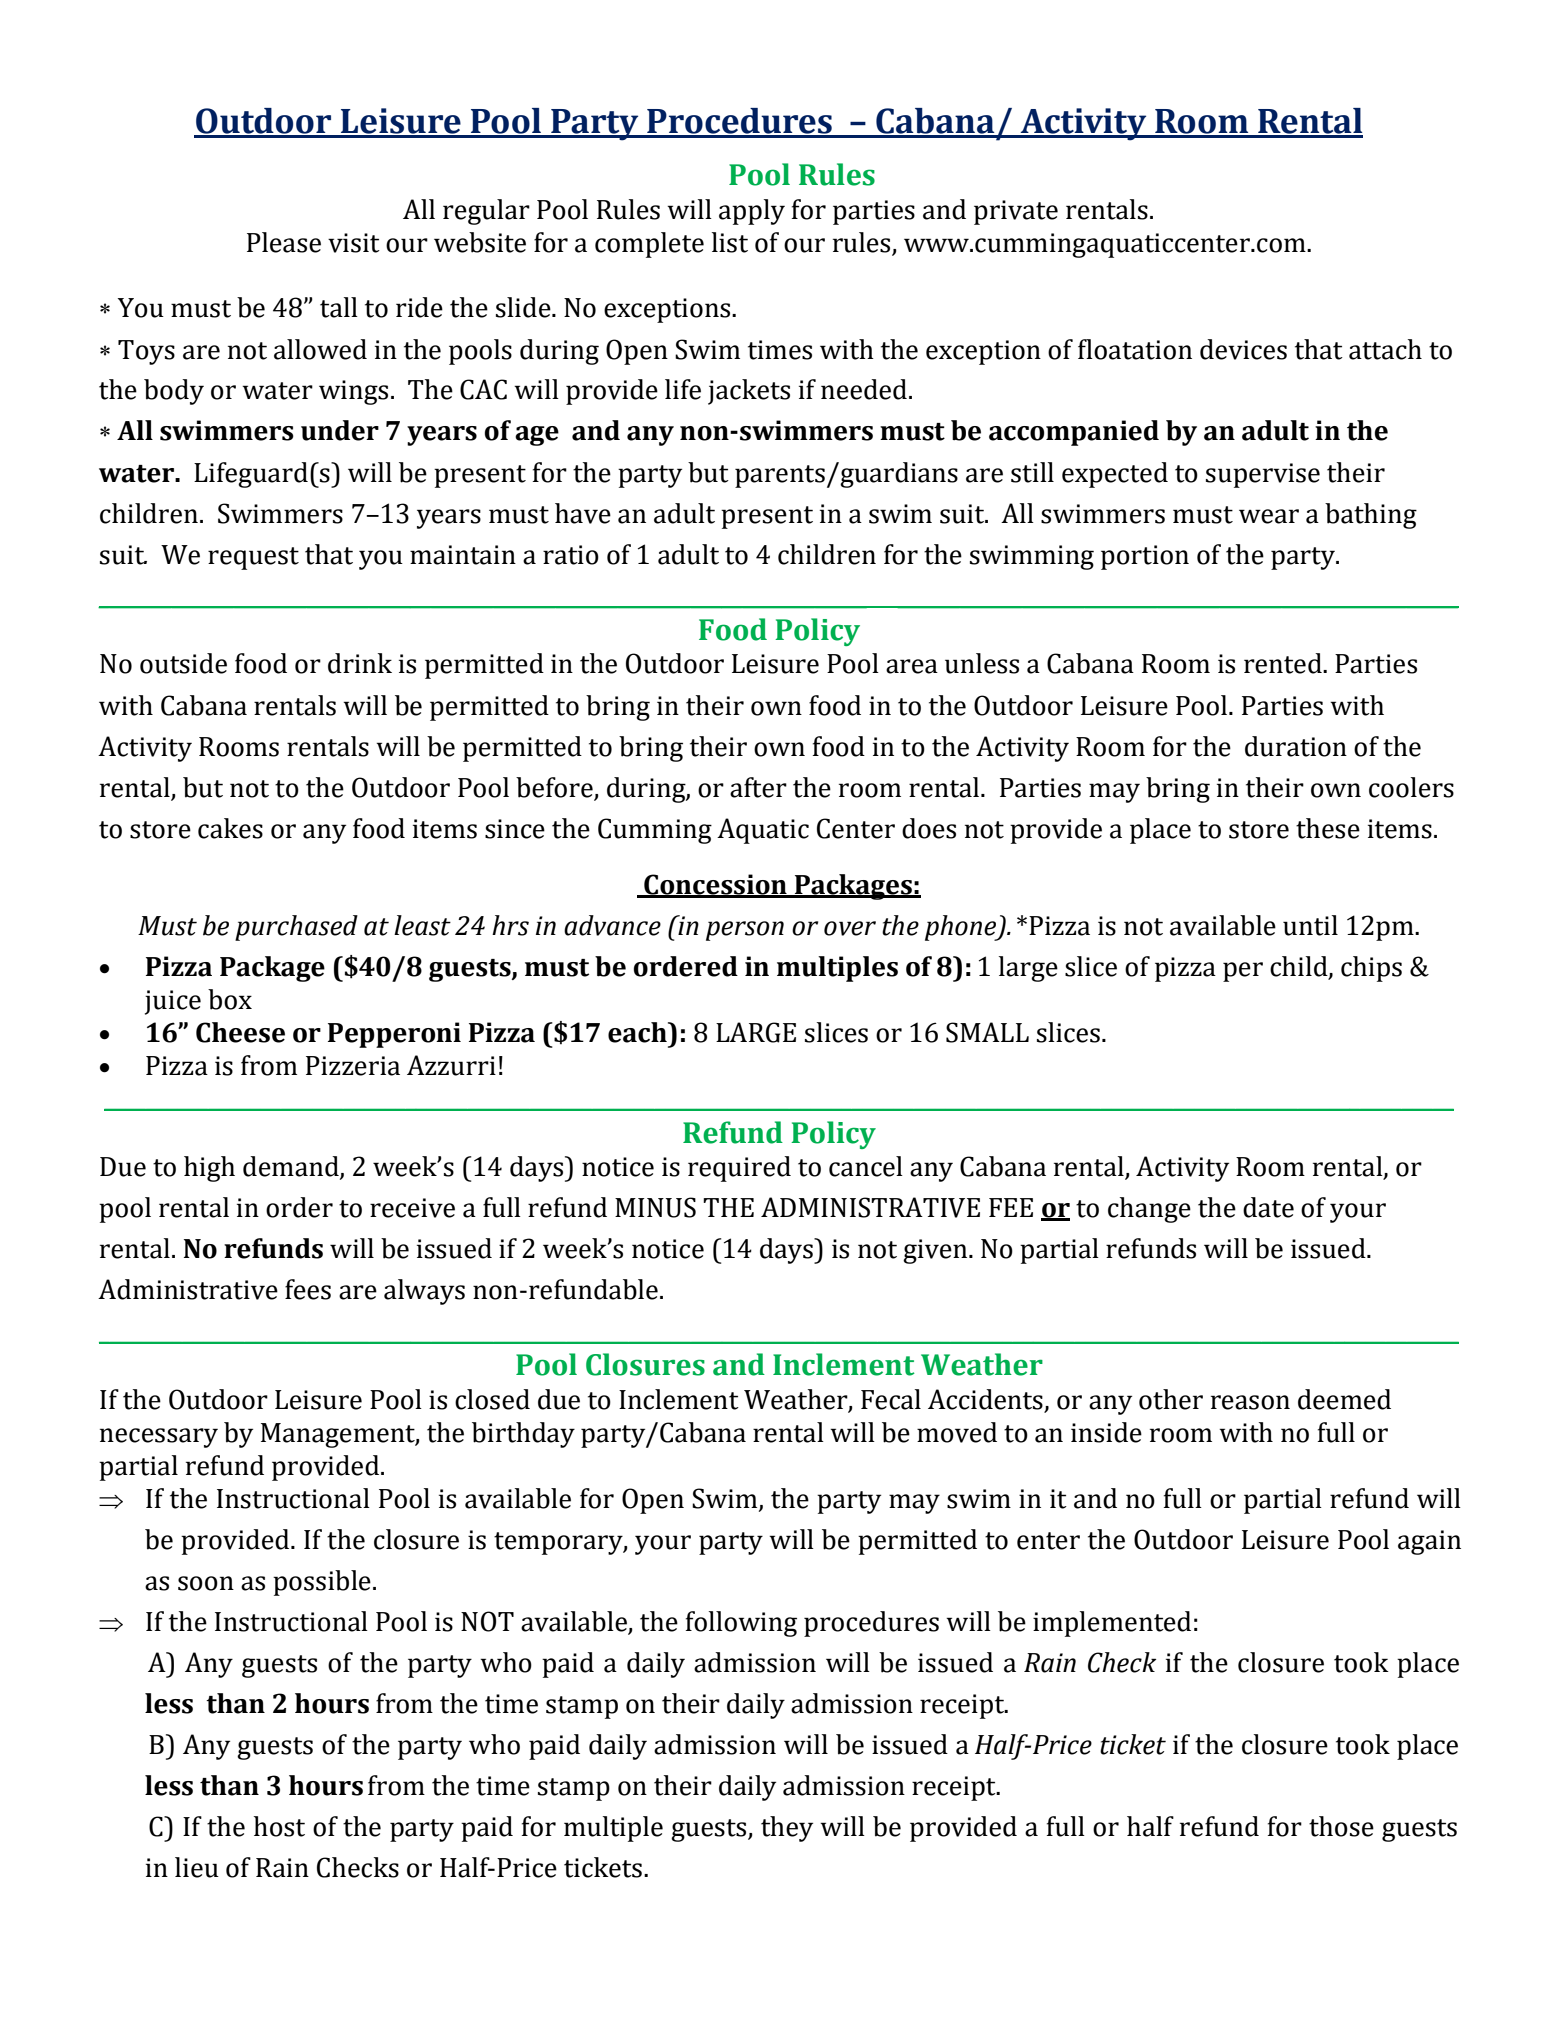 The height and width of the screenshot is (2017, 1558). I want to click on each, so click(638, 1032).
